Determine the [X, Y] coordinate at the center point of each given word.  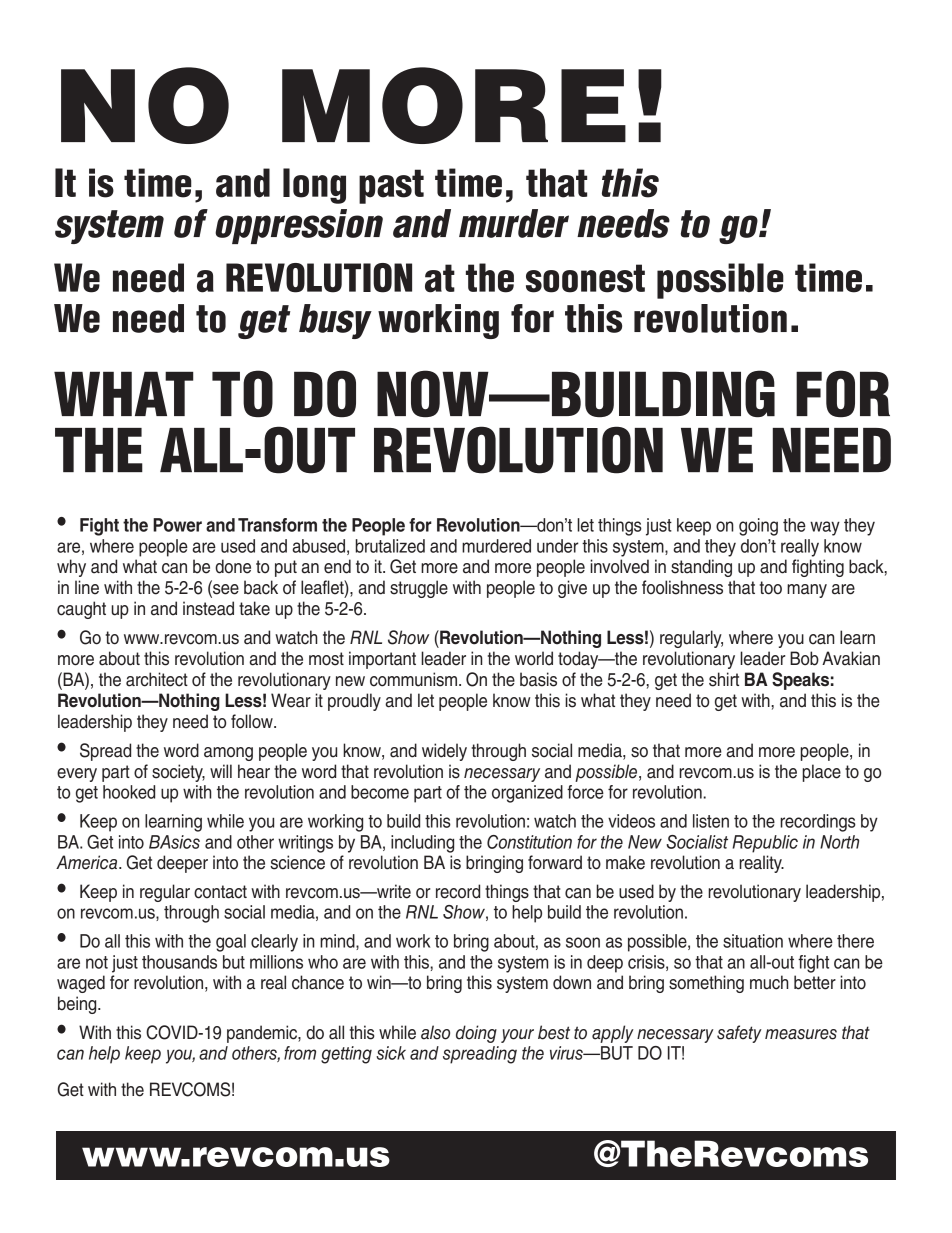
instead [208, 608]
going [758, 527]
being [78, 1005]
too [771, 588]
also [435, 1032]
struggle [419, 589]
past [391, 186]
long [314, 186]
